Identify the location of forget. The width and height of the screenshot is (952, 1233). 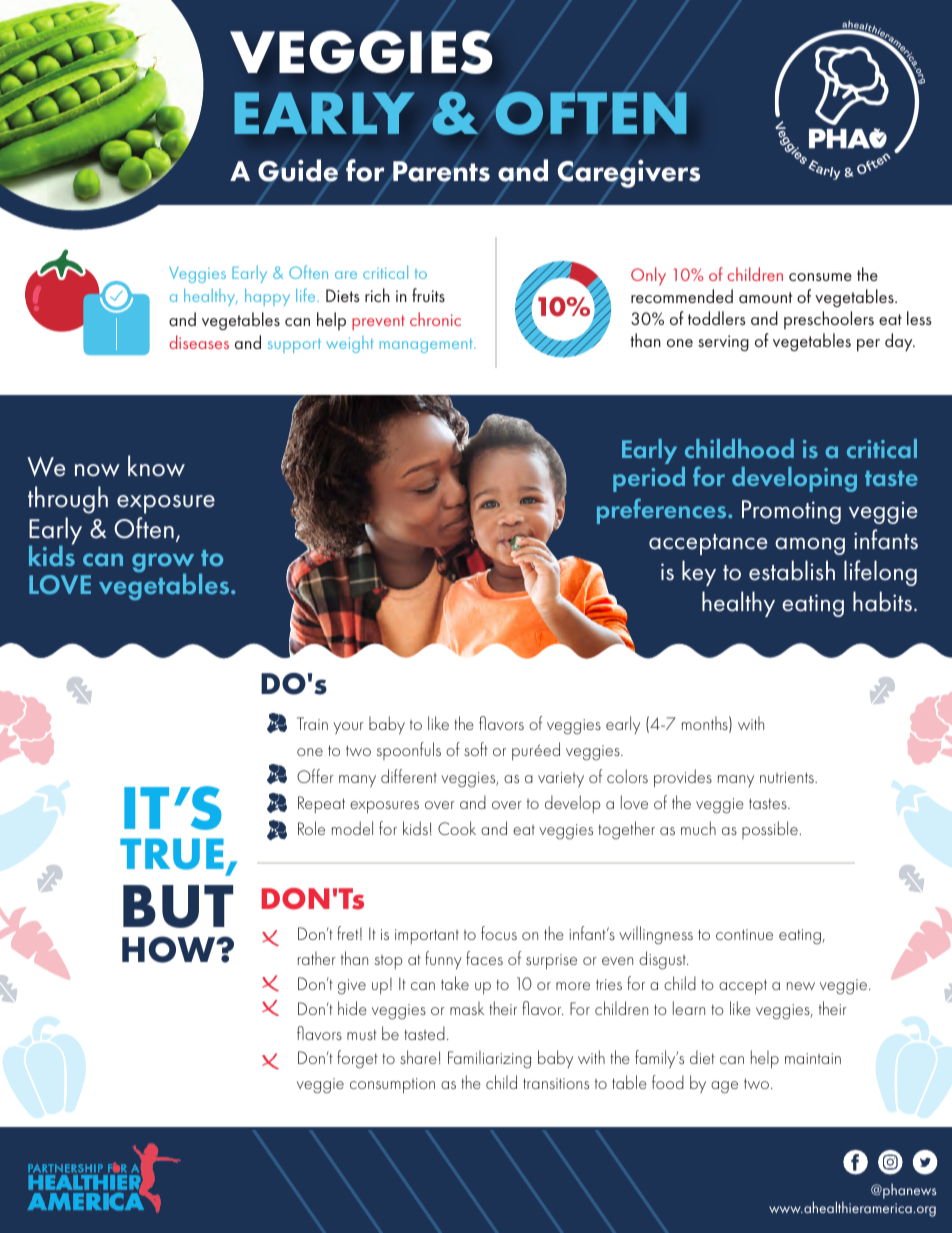
(357, 1059).
